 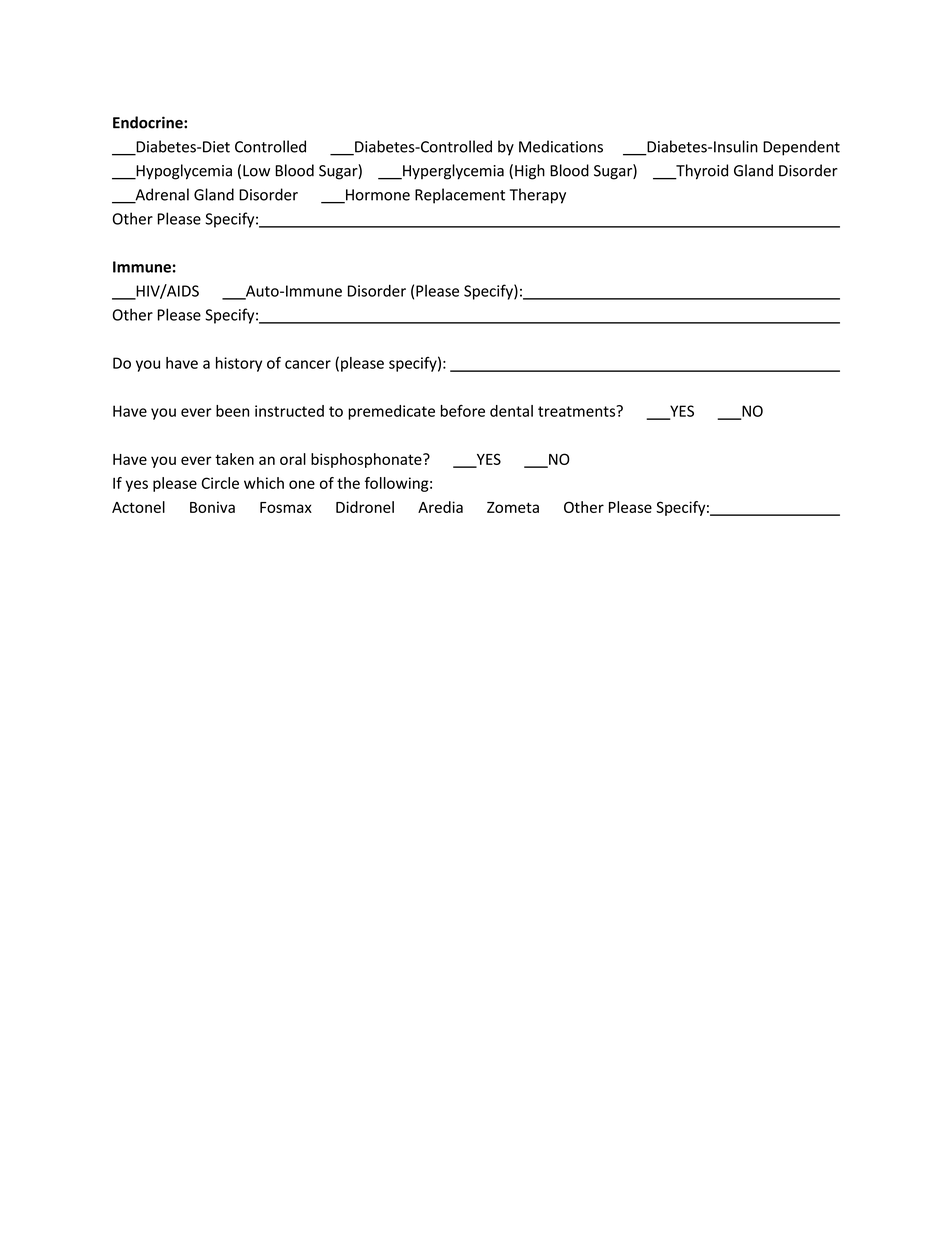 What do you see at coordinates (212, 507) in the screenshot?
I see `Boniva` at bounding box center [212, 507].
